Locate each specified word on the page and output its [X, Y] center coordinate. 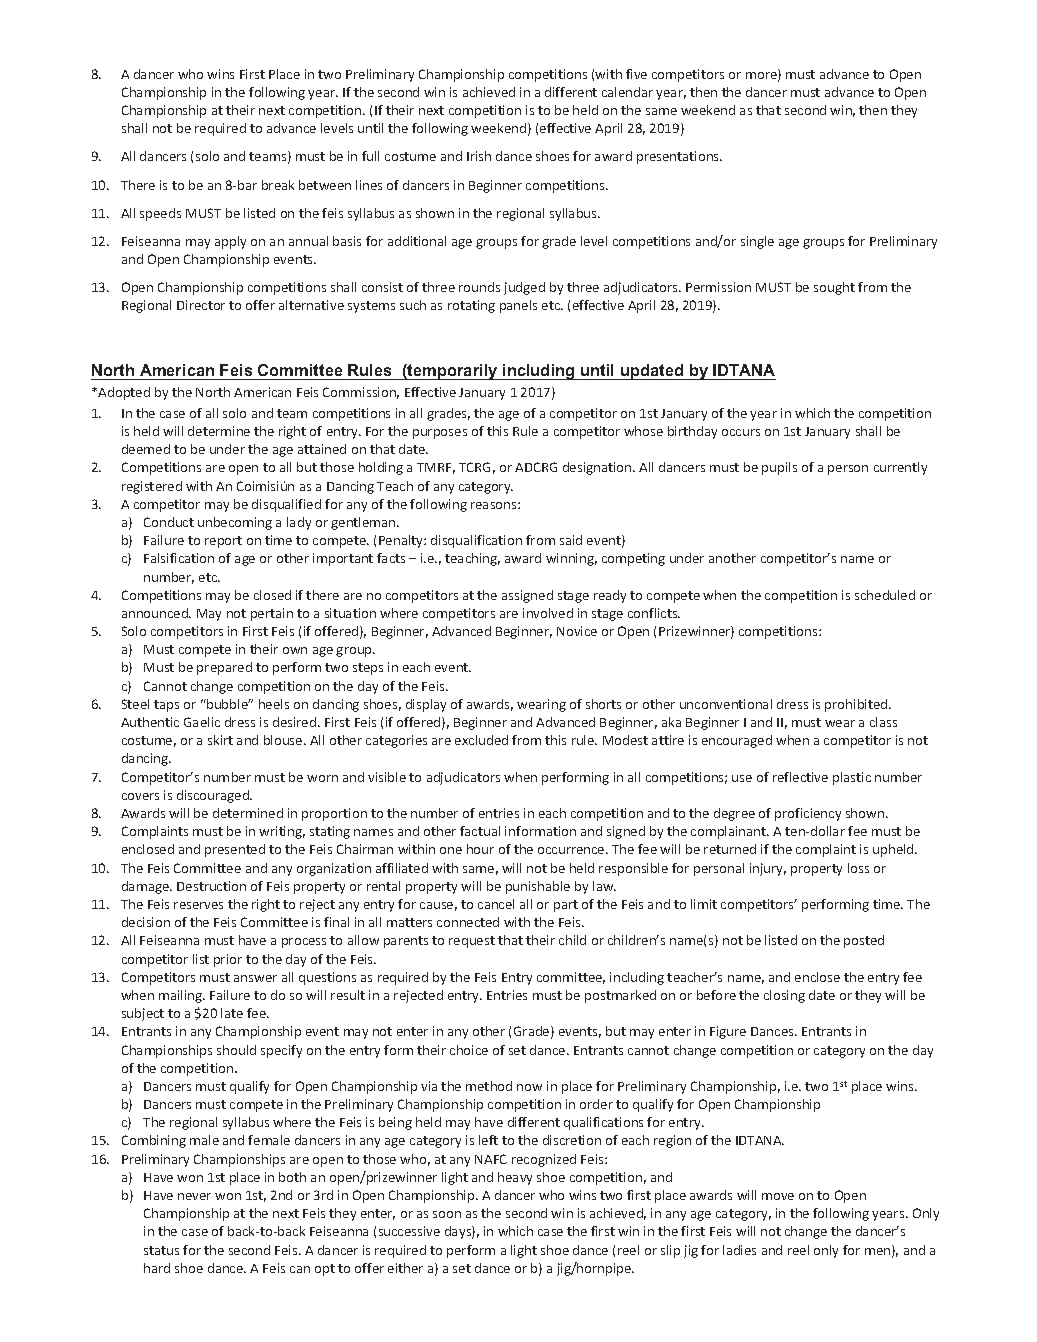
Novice [577, 631]
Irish [479, 156]
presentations [679, 157]
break [278, 185]
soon [447, 1214]
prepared [224, 668]
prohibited [857, 705]
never [194, 1196]
